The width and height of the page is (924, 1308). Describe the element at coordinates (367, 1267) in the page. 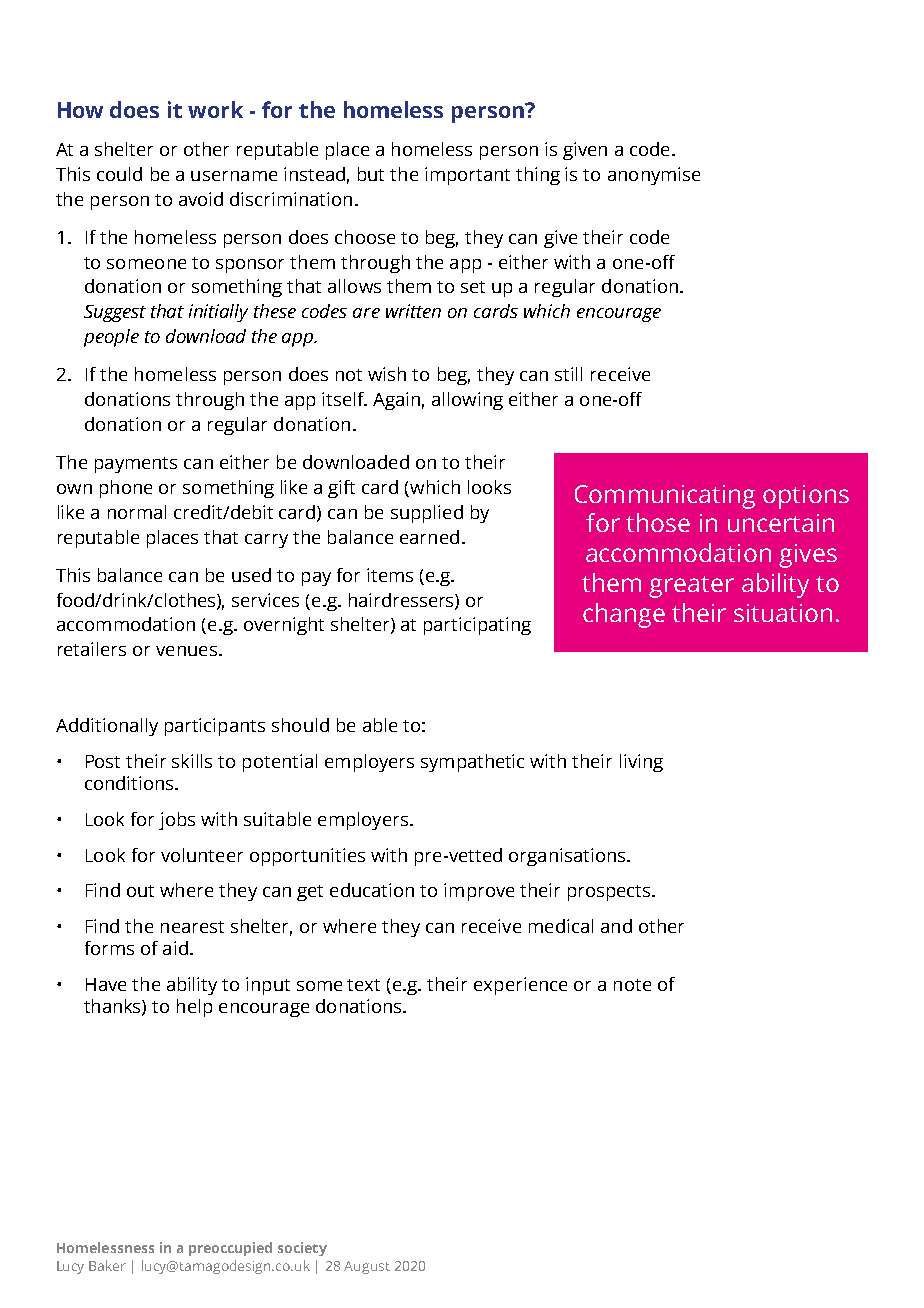

I see `August` at that location.
